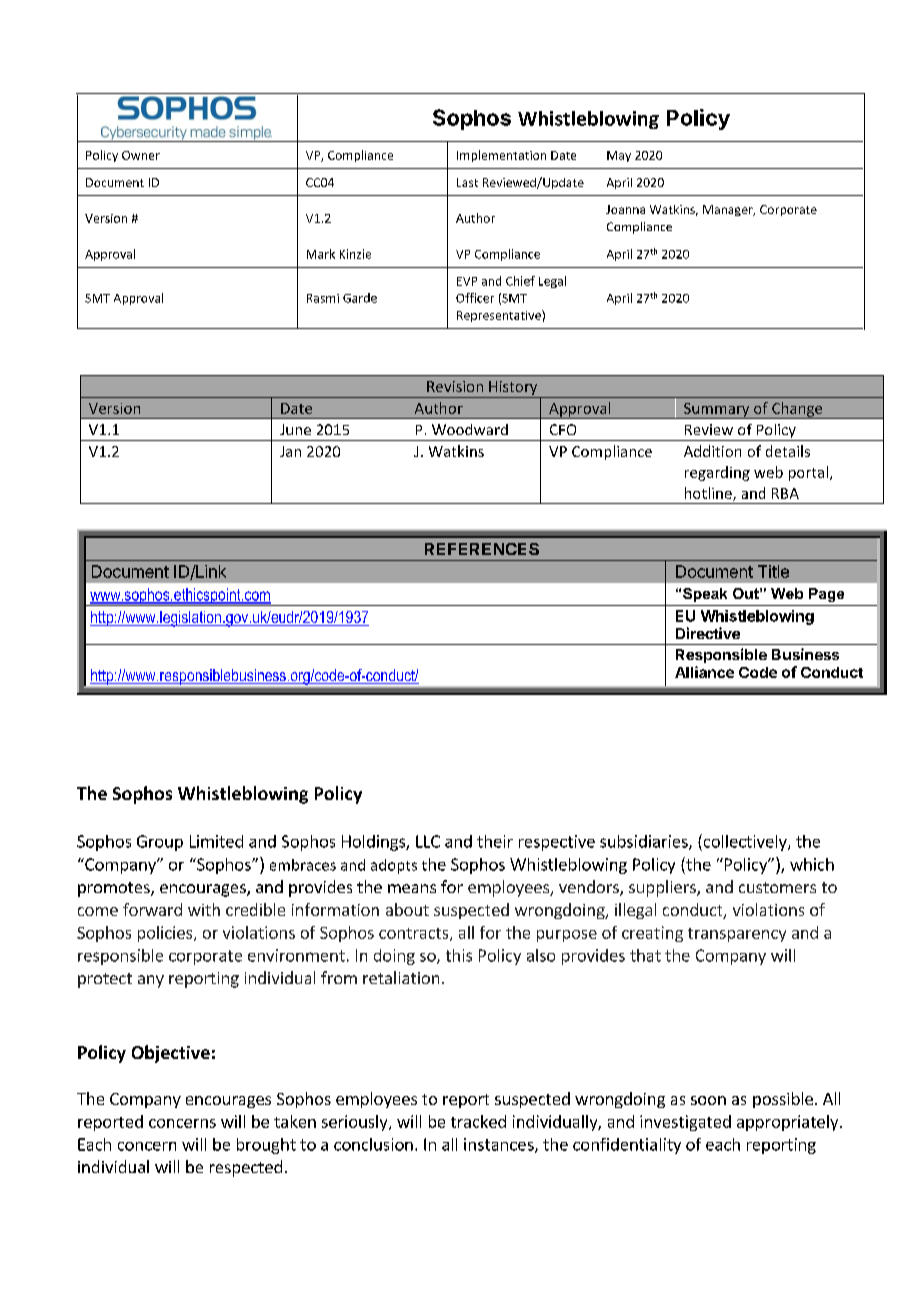 This page has width=924, height=1307. Describe the element at coordinates (729, 210) in the page. I see `Manager` at that location.
